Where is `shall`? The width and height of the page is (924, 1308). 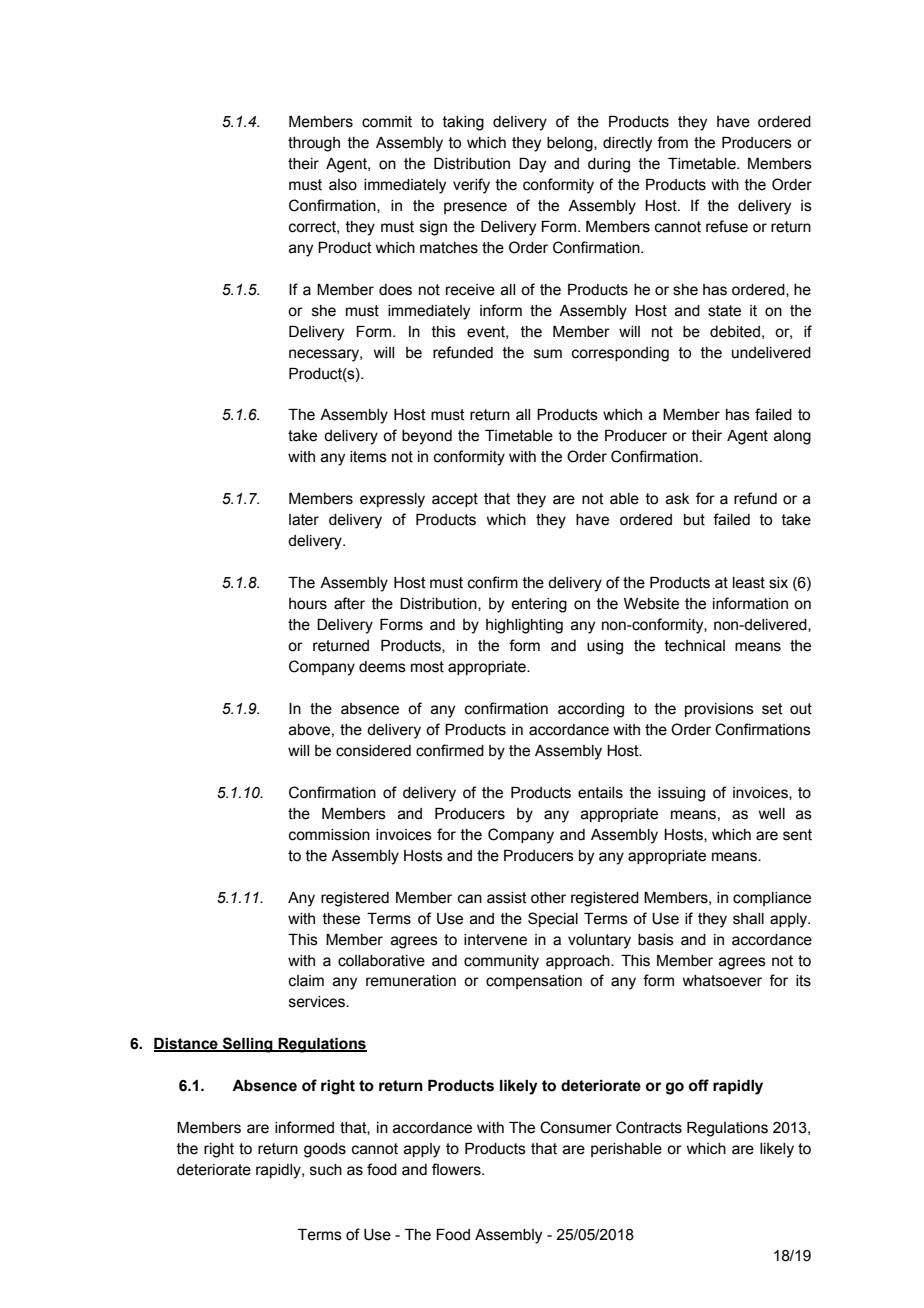 shall is located at coordinates (748, 919).
